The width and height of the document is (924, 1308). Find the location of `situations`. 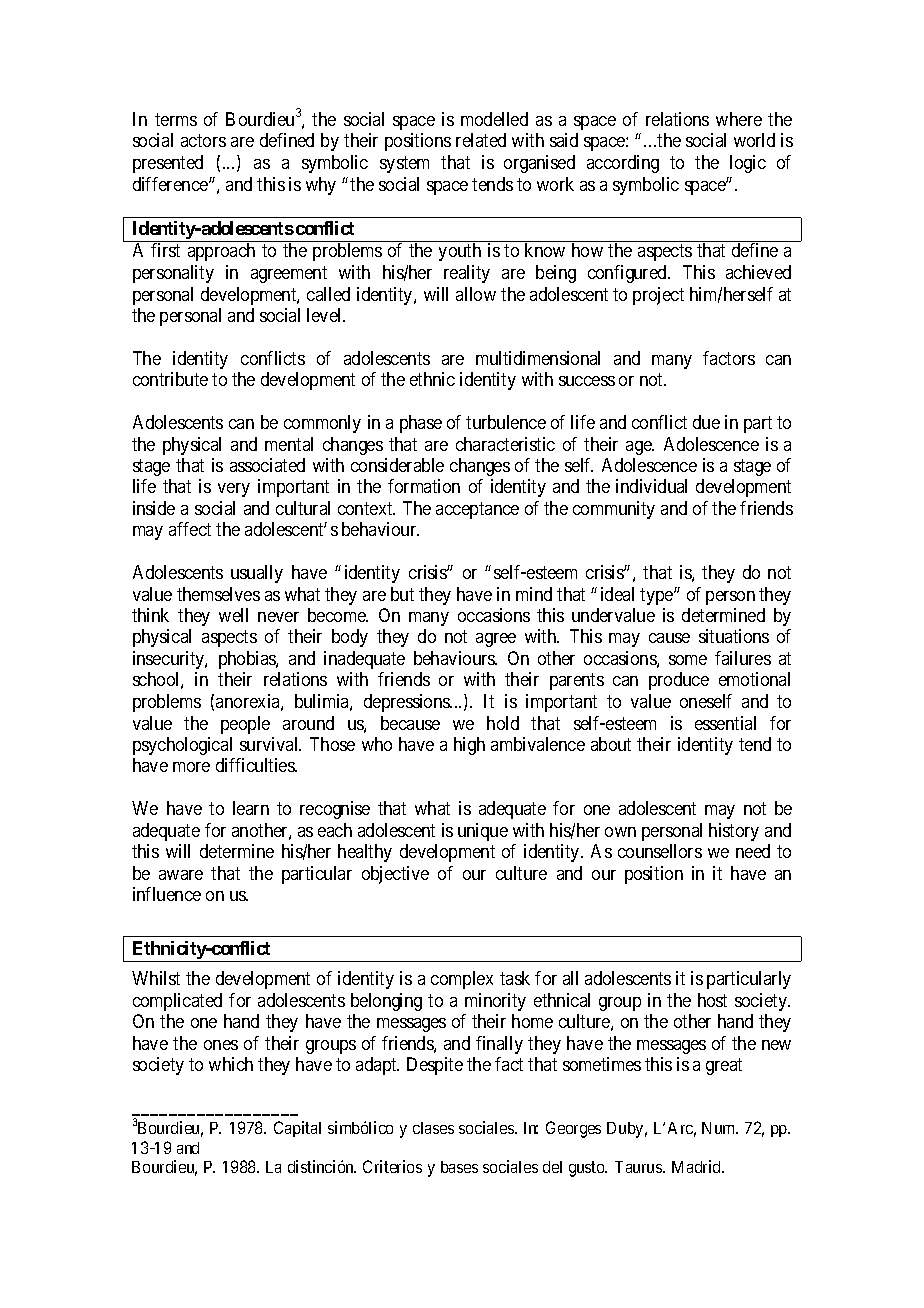

situations is located at coordinates (734, 636).
